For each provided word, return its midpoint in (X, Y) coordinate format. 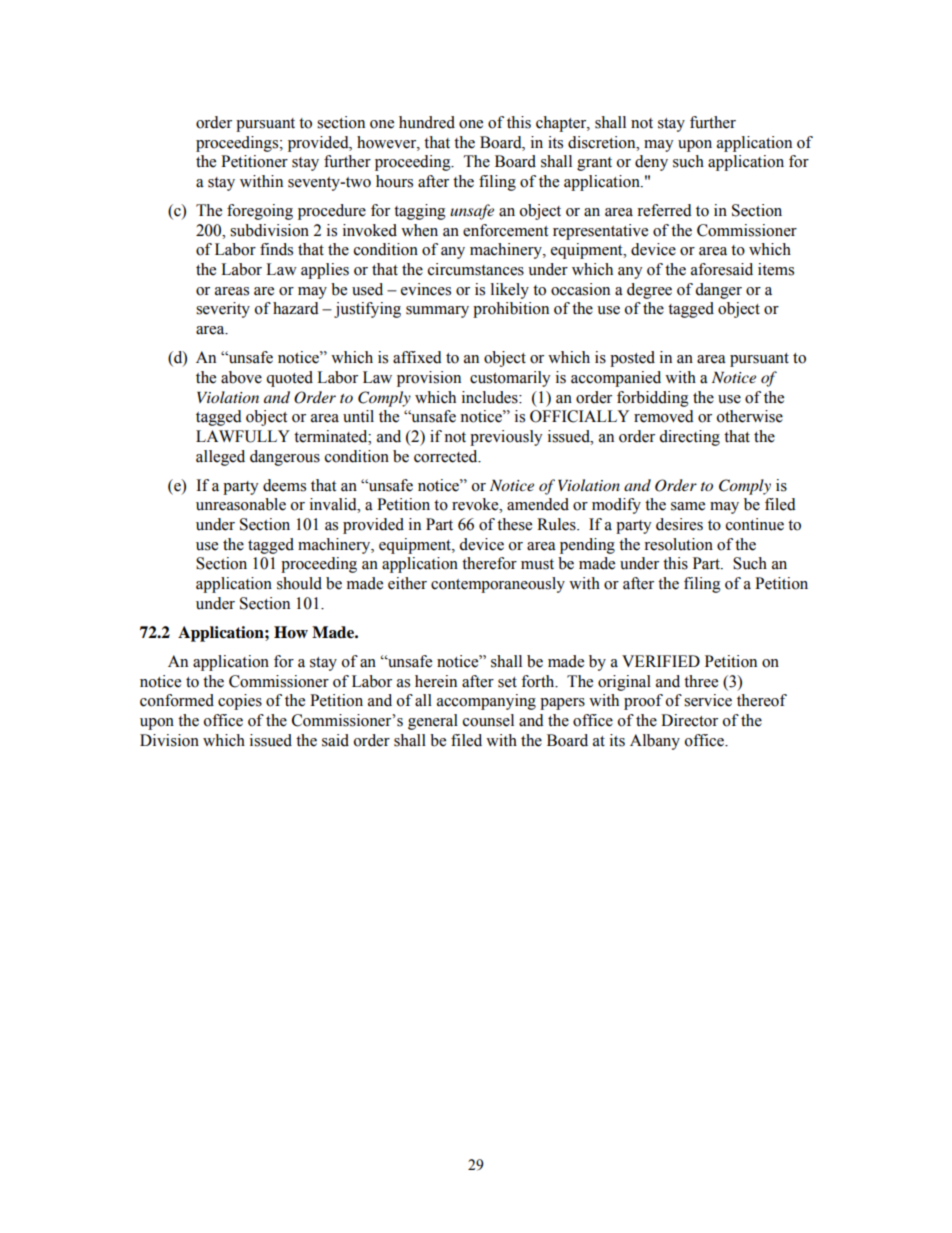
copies (240, 702)
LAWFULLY (243, 436)
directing (689, 438)
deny (651, 163)
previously (506, 438)
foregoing (260, 212)
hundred (427, 122)
